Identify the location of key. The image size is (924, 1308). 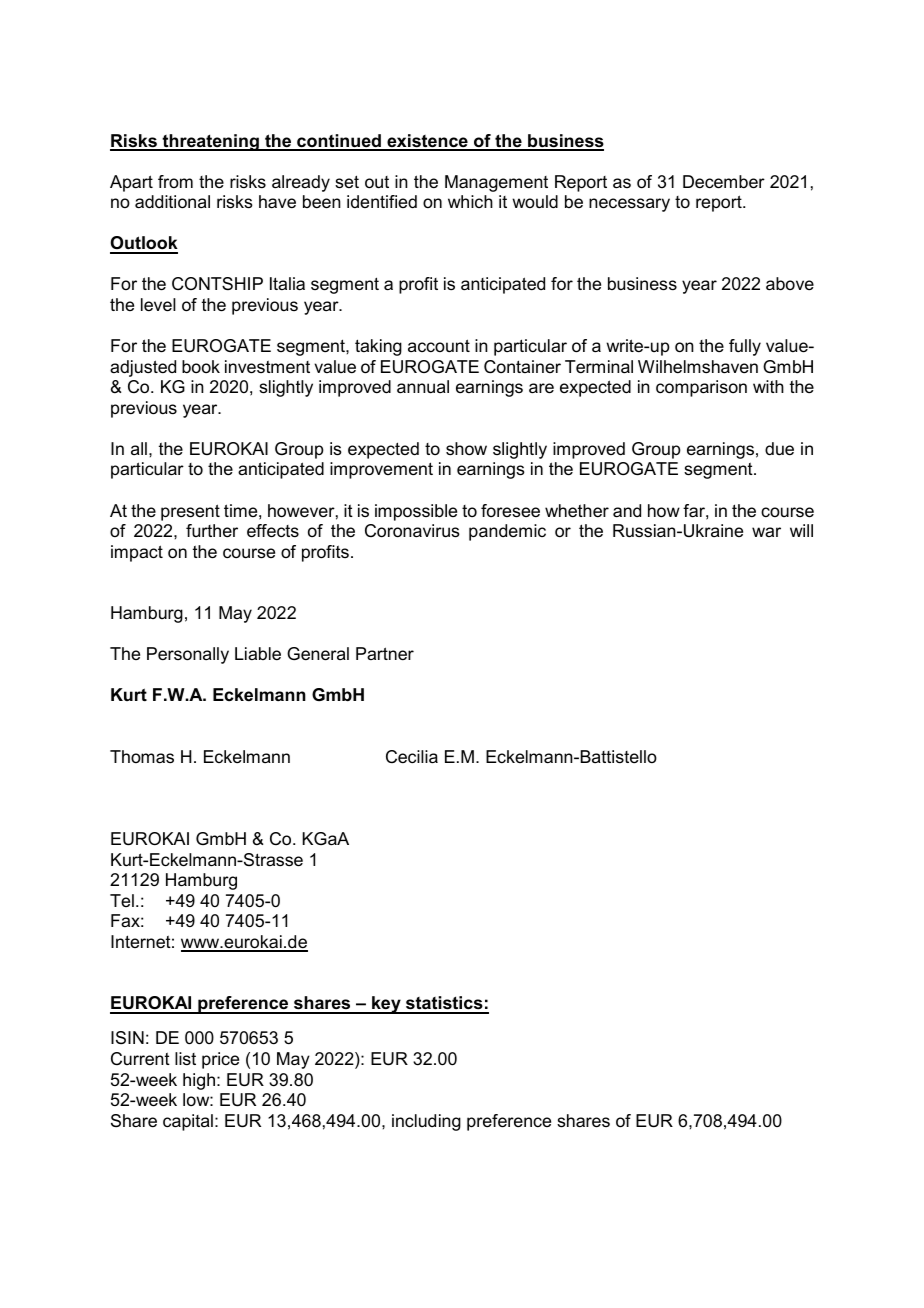
(386, 1005).
